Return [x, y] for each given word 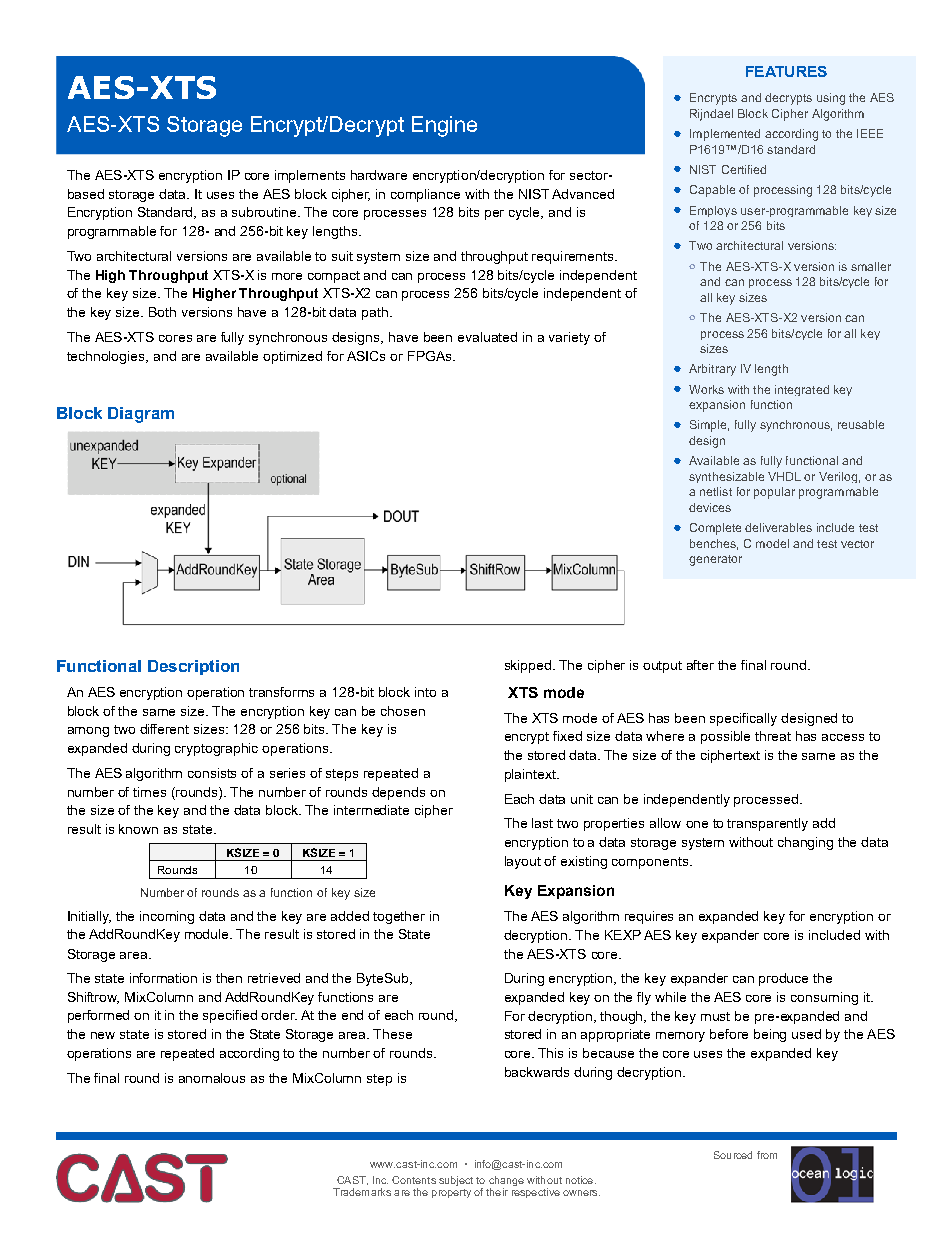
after [700, 665]
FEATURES [786, 71]
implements [310, 176]
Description [193, 667]
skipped [529, 666]
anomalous [212, 1078]
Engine [444, 126]
